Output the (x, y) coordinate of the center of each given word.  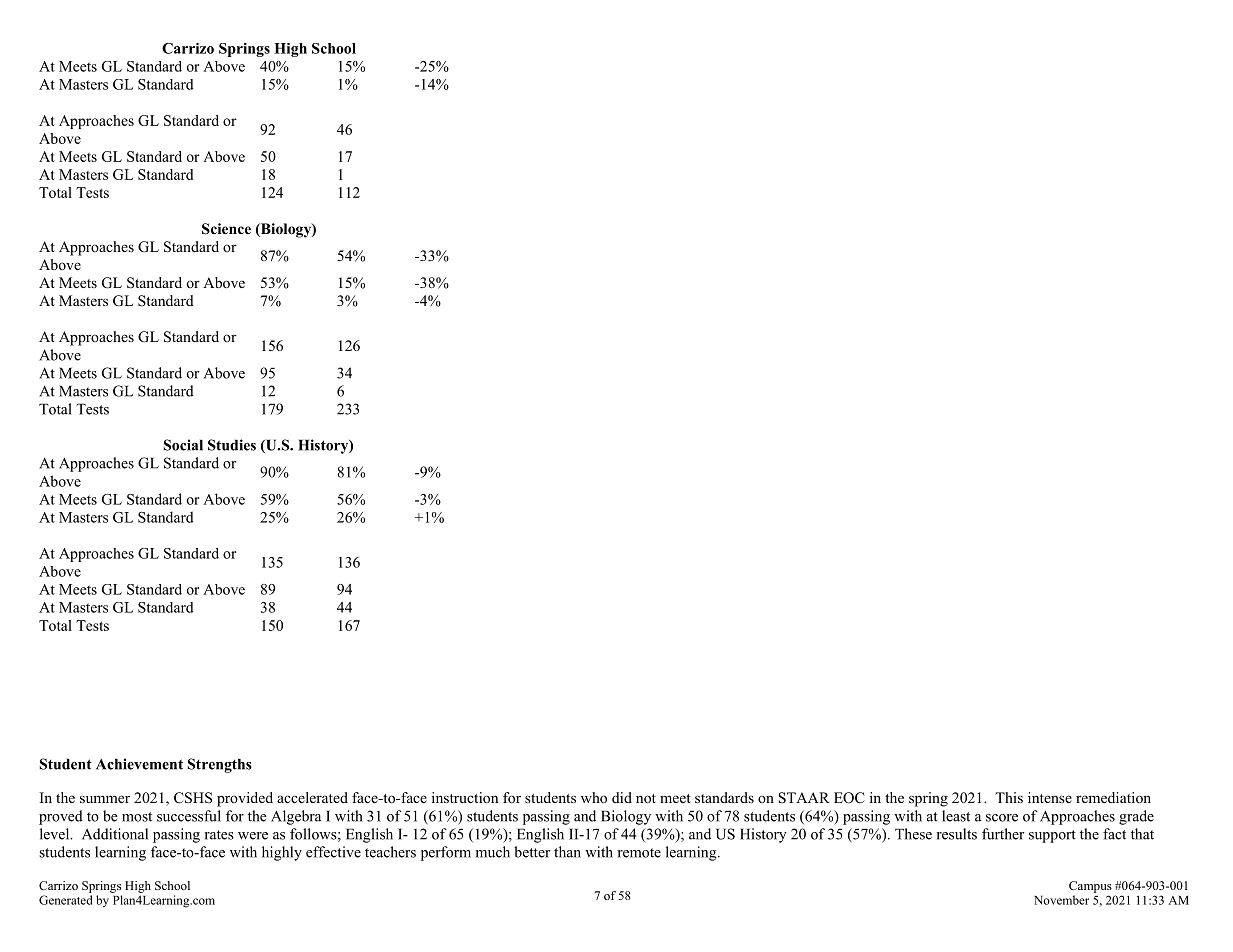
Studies (232, 445)
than (567, 852)
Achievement (139, 764)
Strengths (220, 765)
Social (183, 445)
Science (226, 229)
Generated (65, 900)
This (1009, 797)
